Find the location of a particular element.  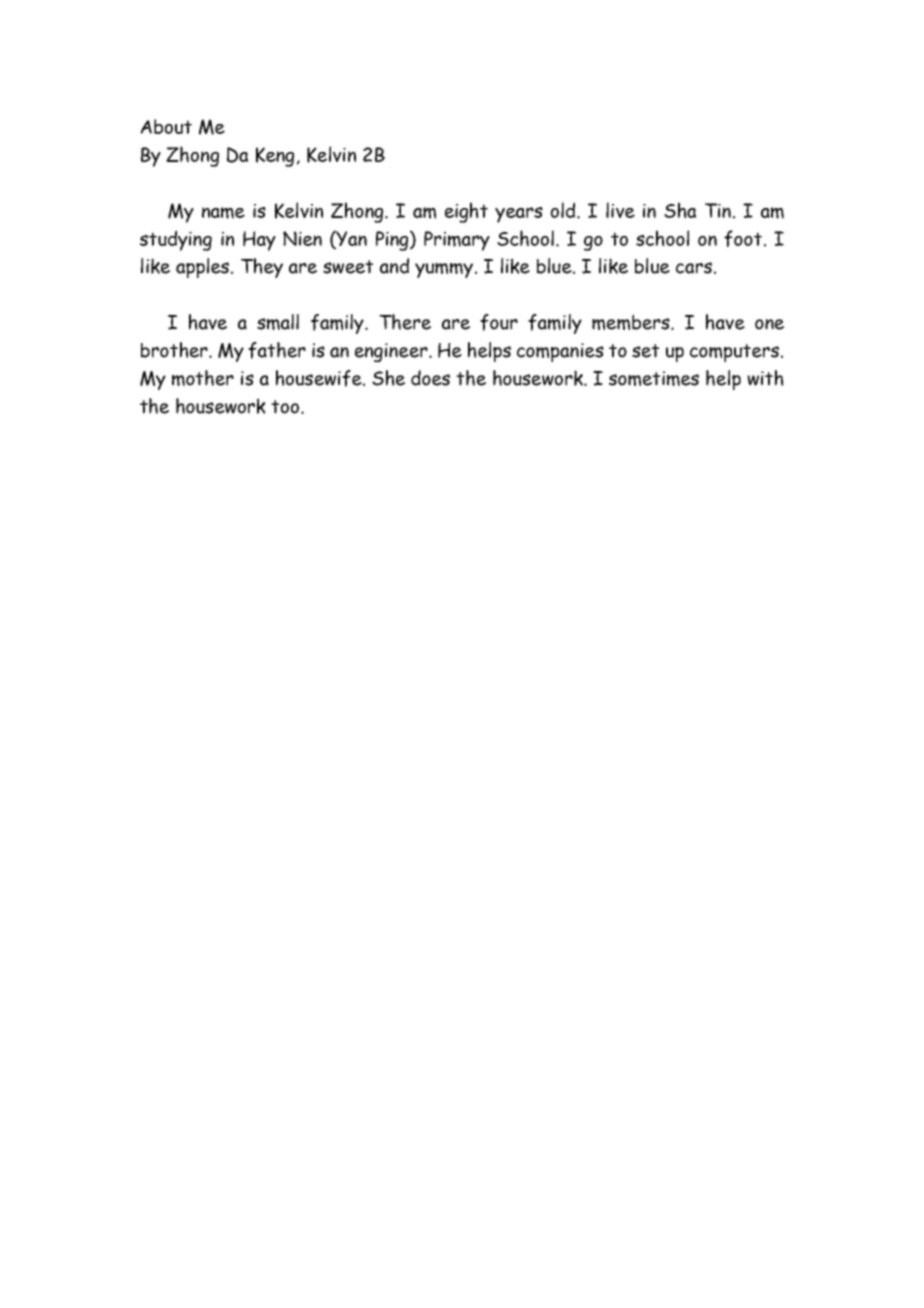

does is located at coordinates (430, 378).
